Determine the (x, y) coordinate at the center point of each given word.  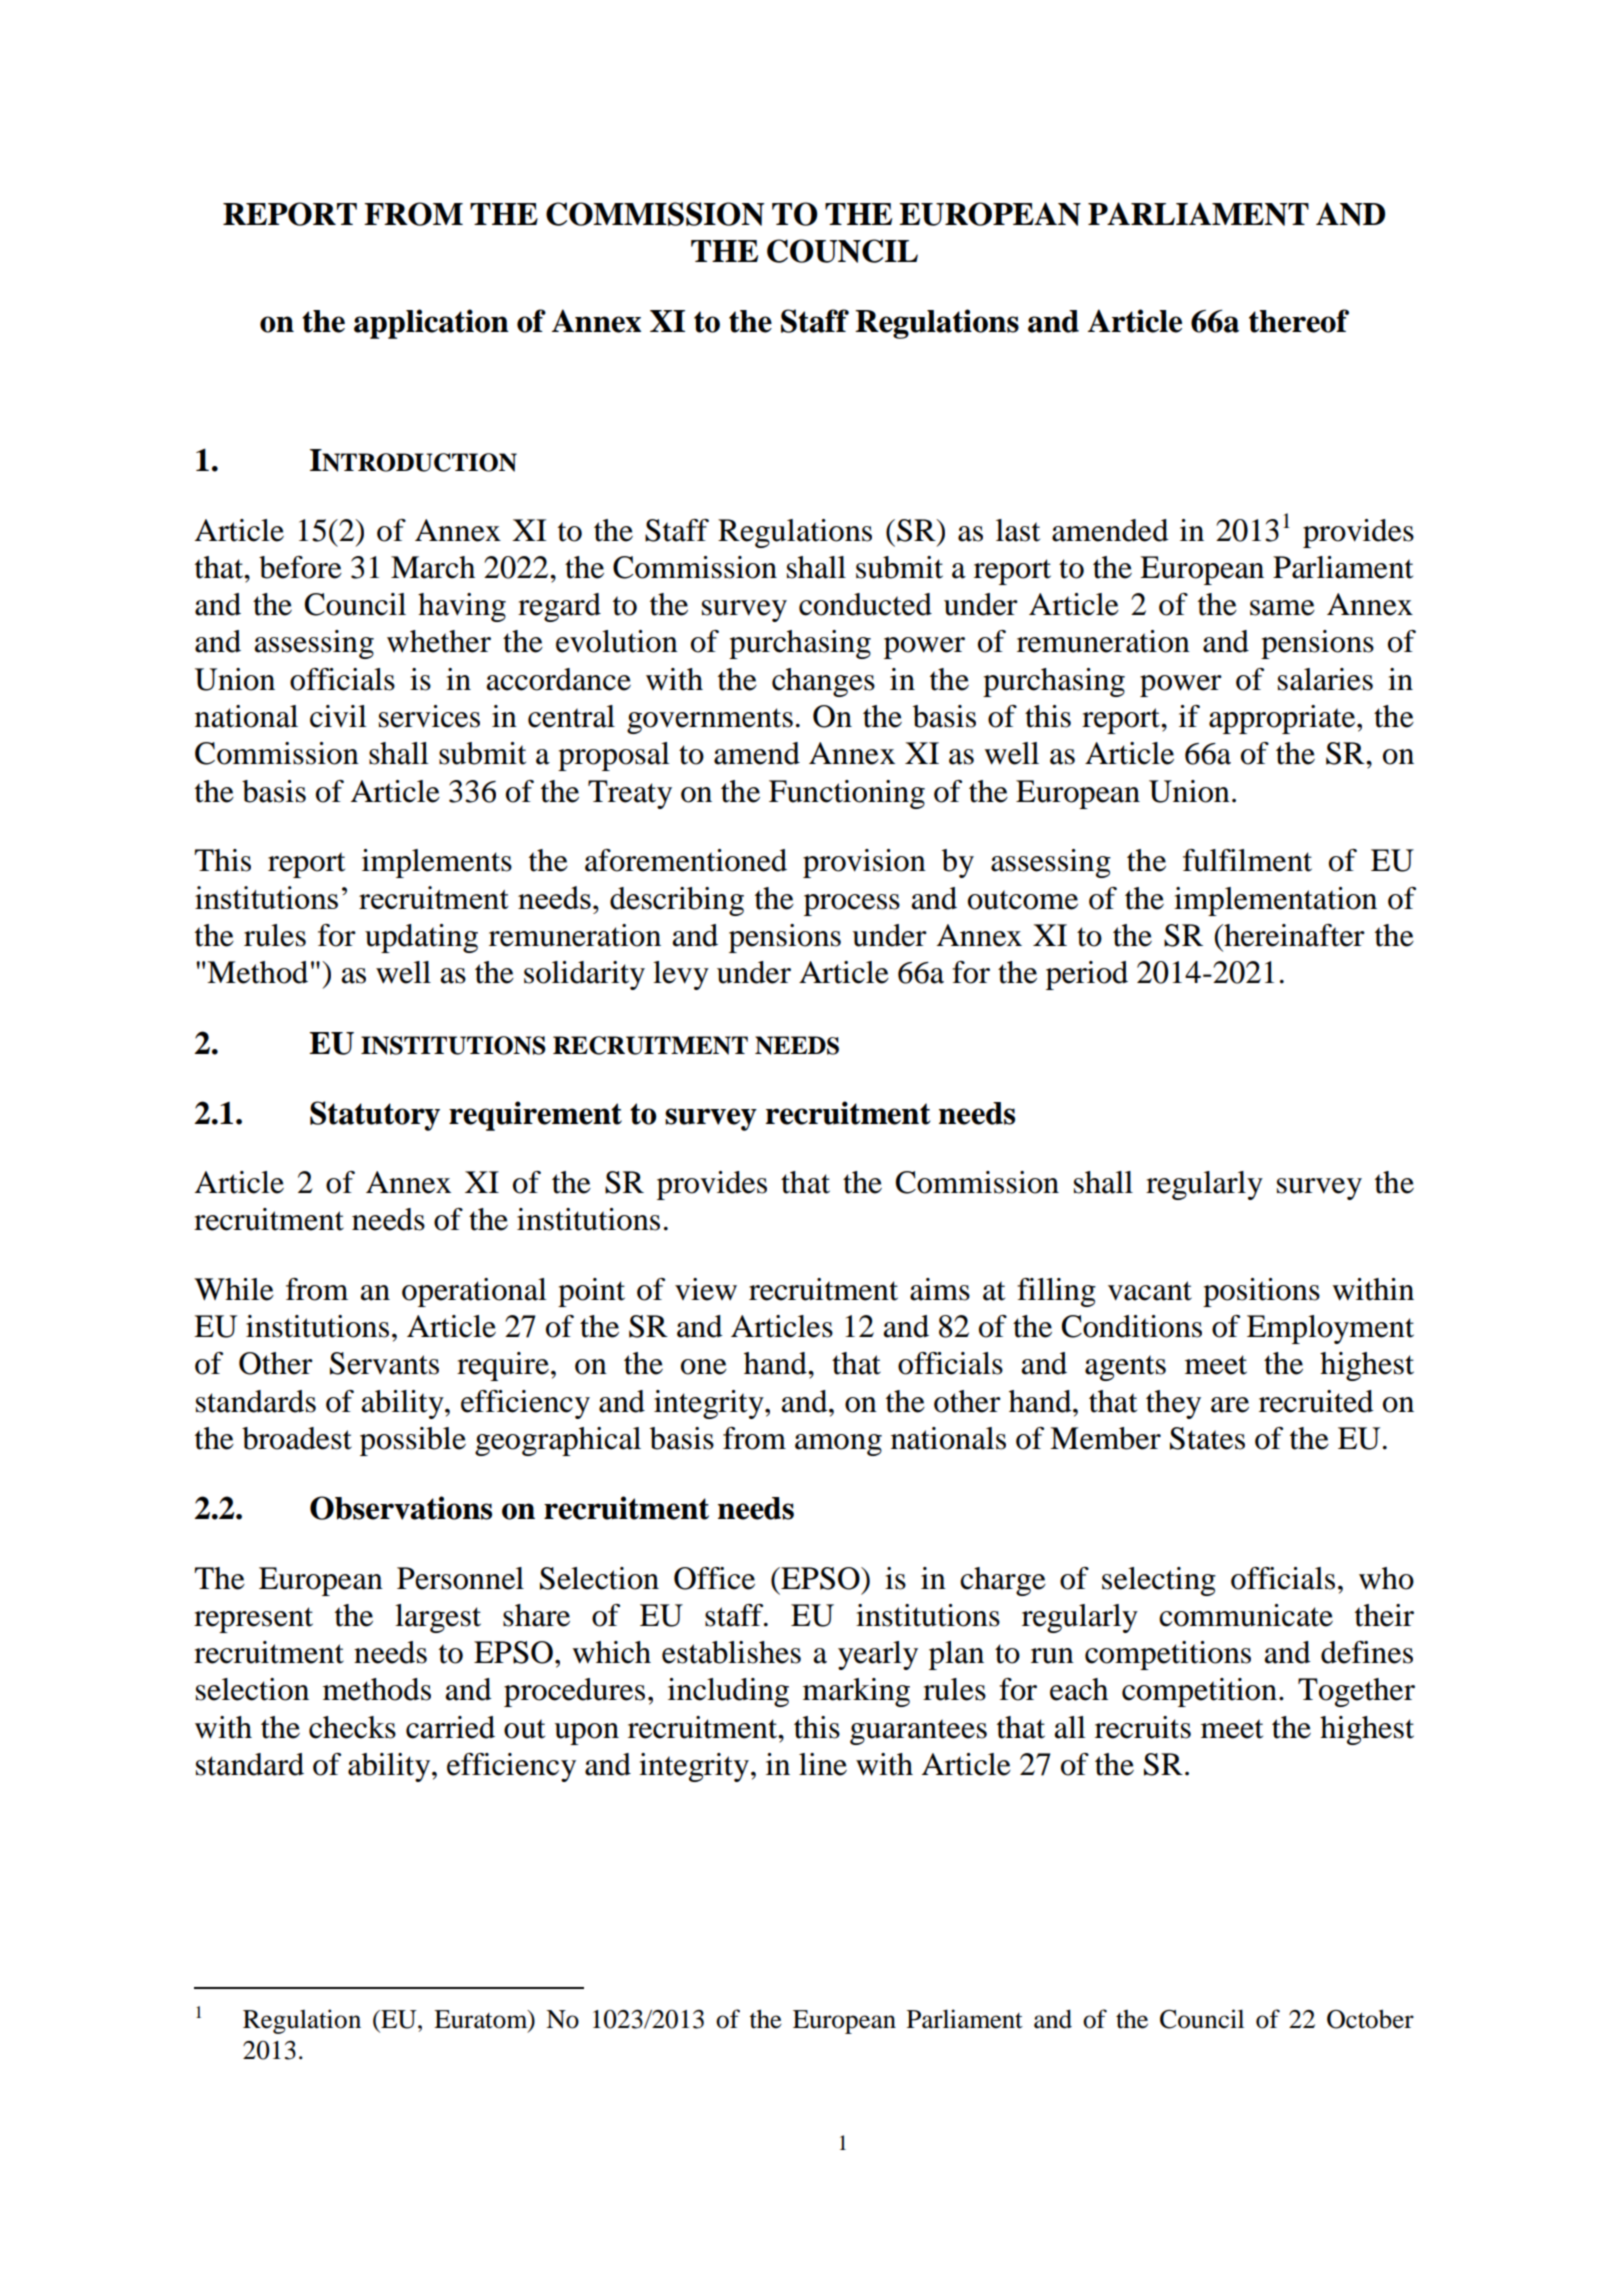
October (1370, 2019)
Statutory (375, 1116)
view (706, 1289)
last (1018, 530)
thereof (1299, 321)
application (431, 324)
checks (352, 1727)
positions (1261, 1292)
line (823, 1764)
